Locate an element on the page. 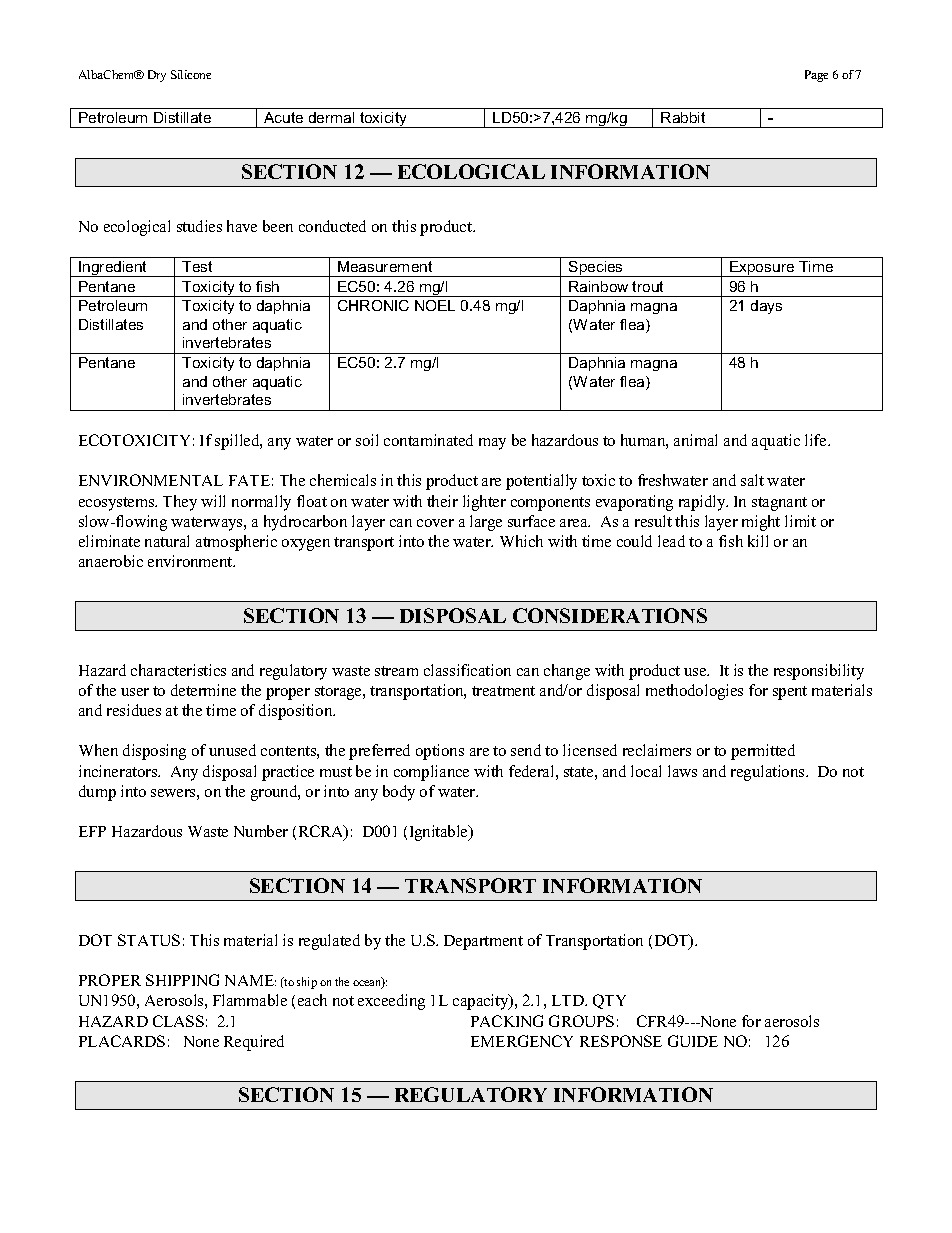  methodologies is located at coordinates (694, 692).
